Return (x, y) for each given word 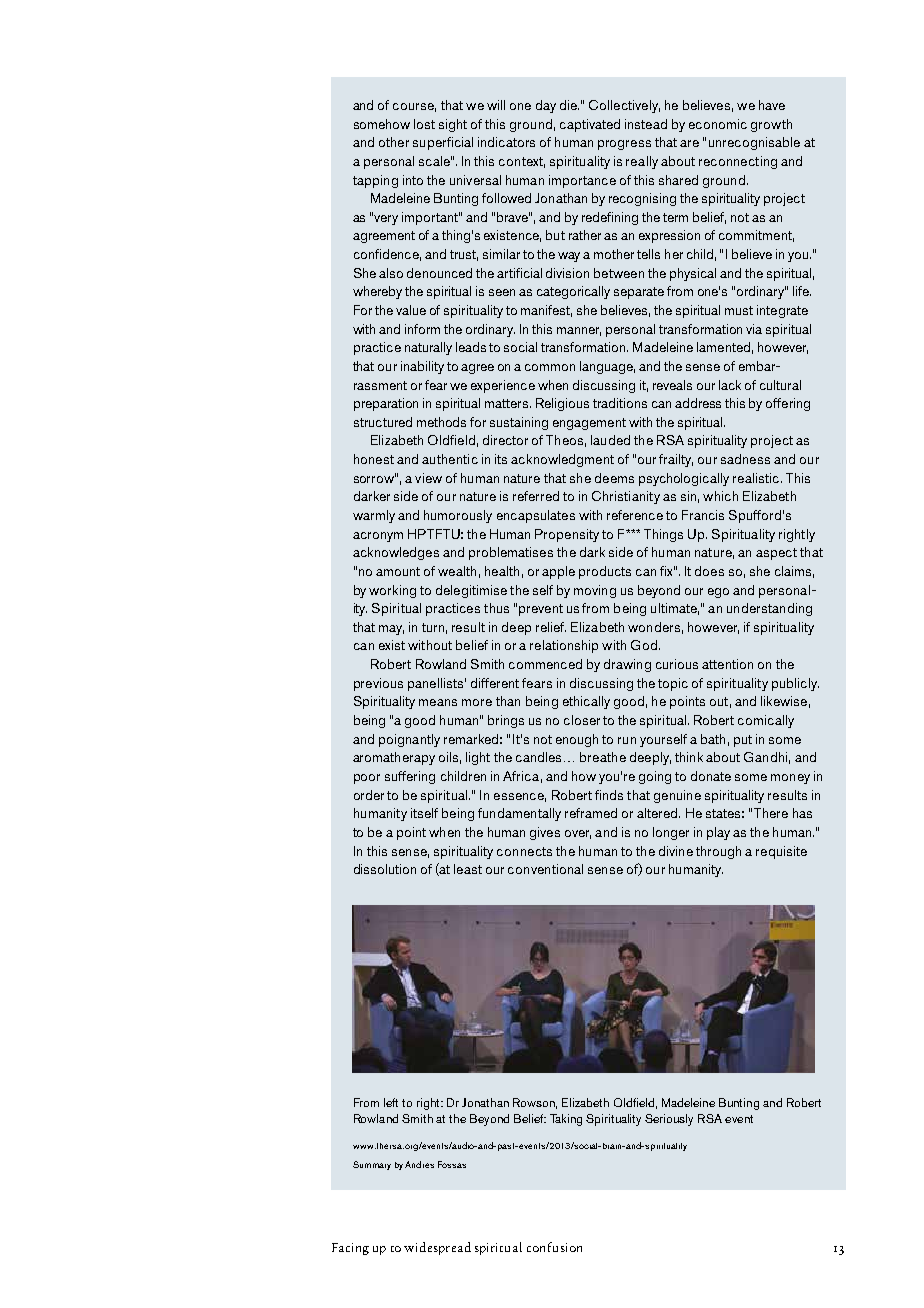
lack (730, 385)
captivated (590, 125)
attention (727, 664)
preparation (386, 404)
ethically (586, 702)
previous (378, 684)
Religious (562, 404)
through (718, 852)
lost (424, 124)
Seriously (669, 1120)
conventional (545, 869)
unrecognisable (754, 143)
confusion (554, 1247)
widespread (437, 1248)
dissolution (385, 869)
